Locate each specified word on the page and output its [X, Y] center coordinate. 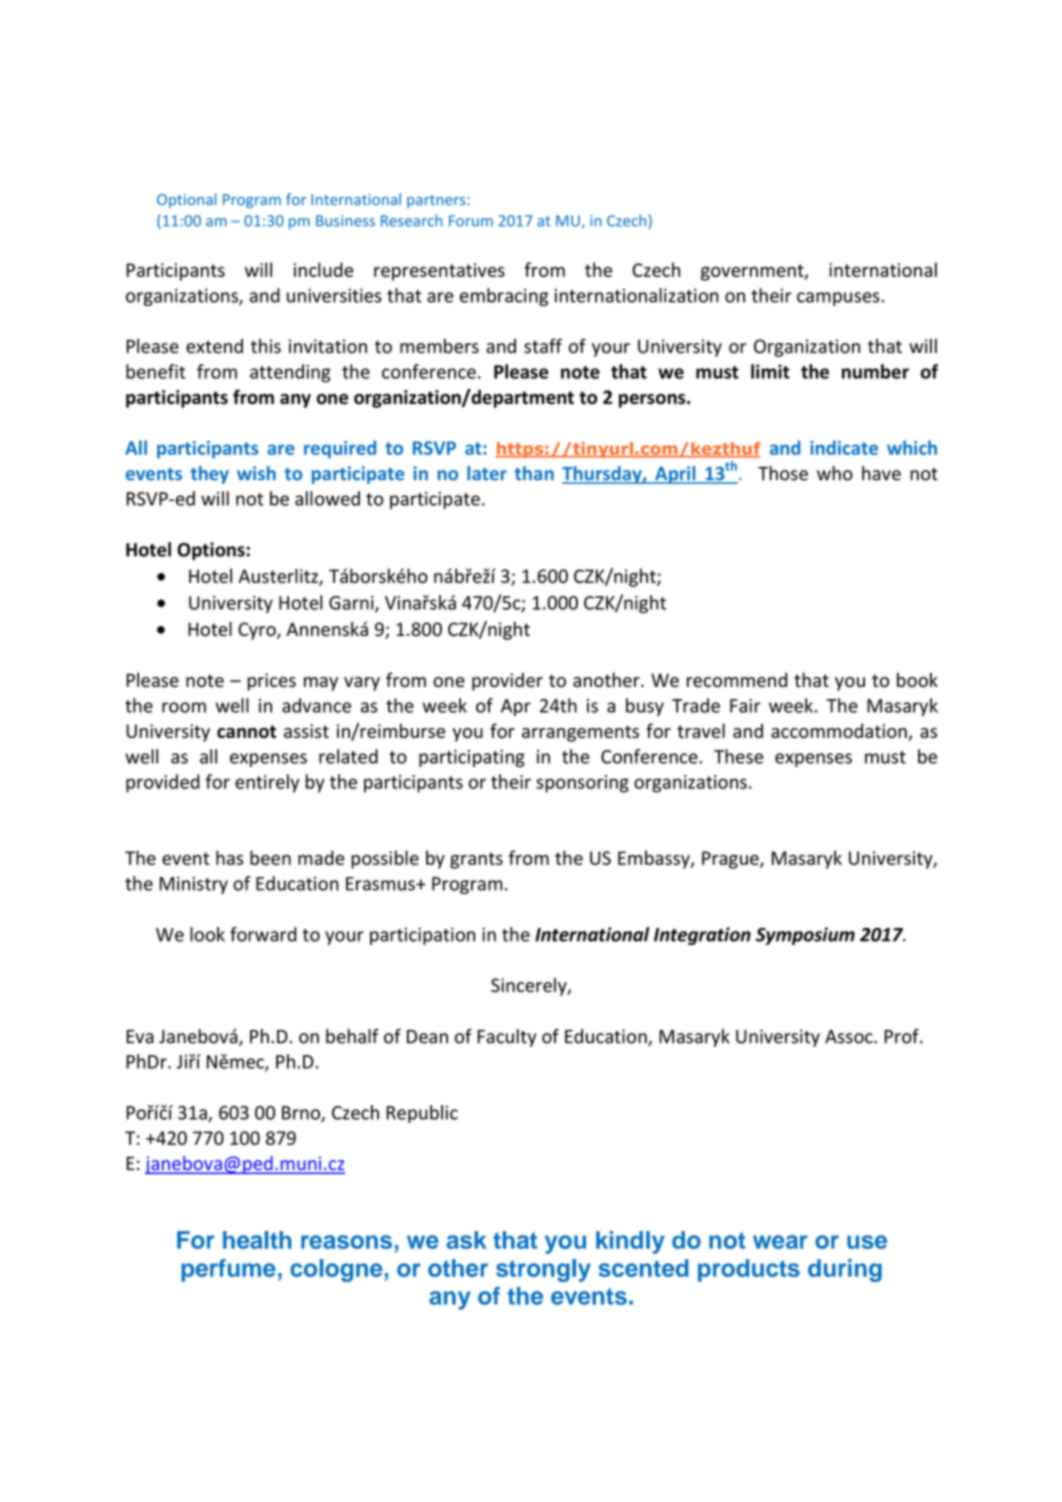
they [209, 475]
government [753, 272]
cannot [246, 731]
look [207, 934]
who [835, 473]
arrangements [580, 733]
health [257, 1240]
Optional [186, 200]
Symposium [805, 936]
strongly [543, 1270]
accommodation [840, 732]
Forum [471, 221]
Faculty [507, 1038]
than [534, 473]
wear [780, 1242]
